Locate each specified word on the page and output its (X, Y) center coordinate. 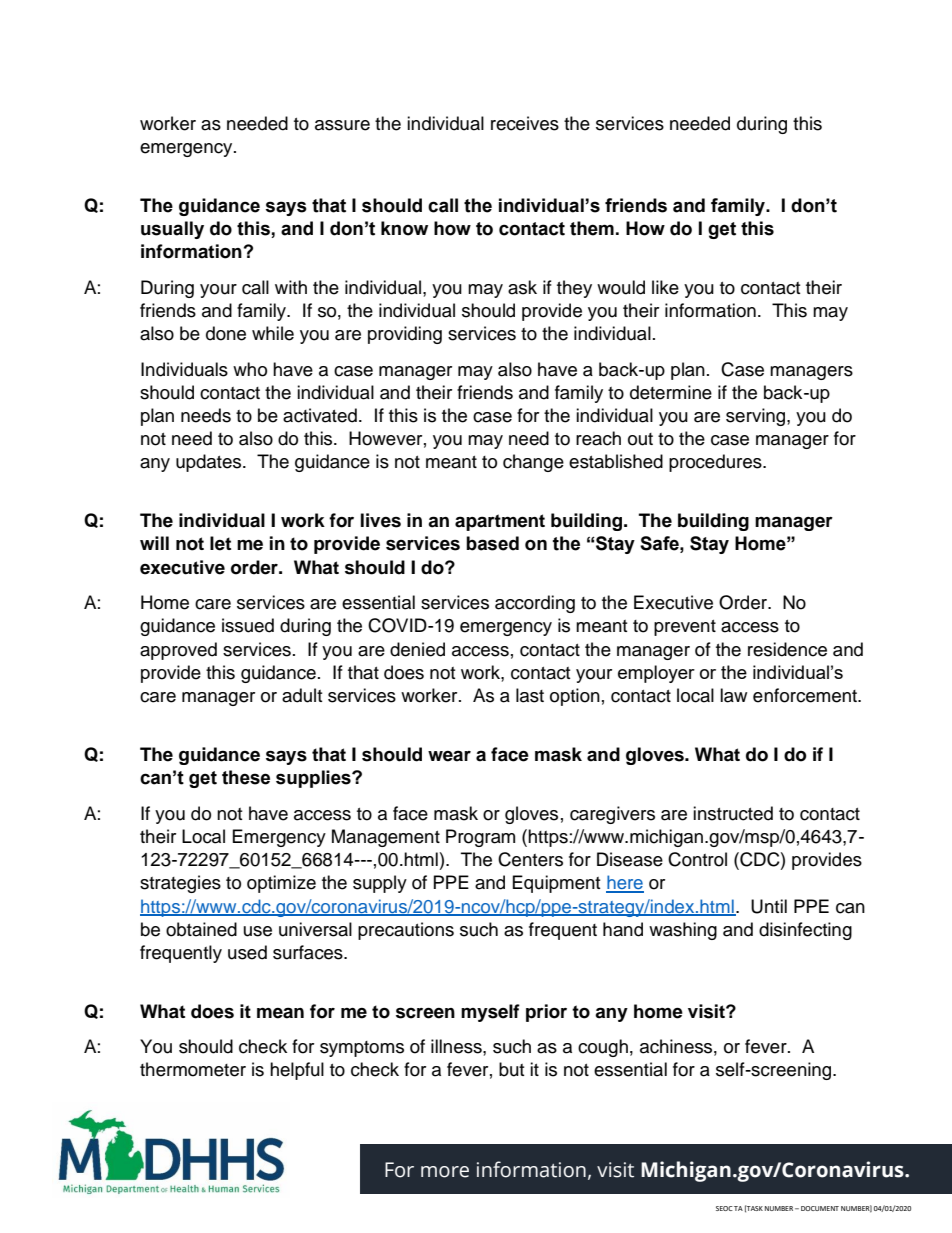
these (246, 777)
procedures (716, 463)
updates (210, 463)
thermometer (193, 1069)
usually (172, 230)
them (592, 228)
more (445, 1172)
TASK (754, 1209)
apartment (500, 522)
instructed (733, 813)
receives (525, 123)
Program (480, 838)
